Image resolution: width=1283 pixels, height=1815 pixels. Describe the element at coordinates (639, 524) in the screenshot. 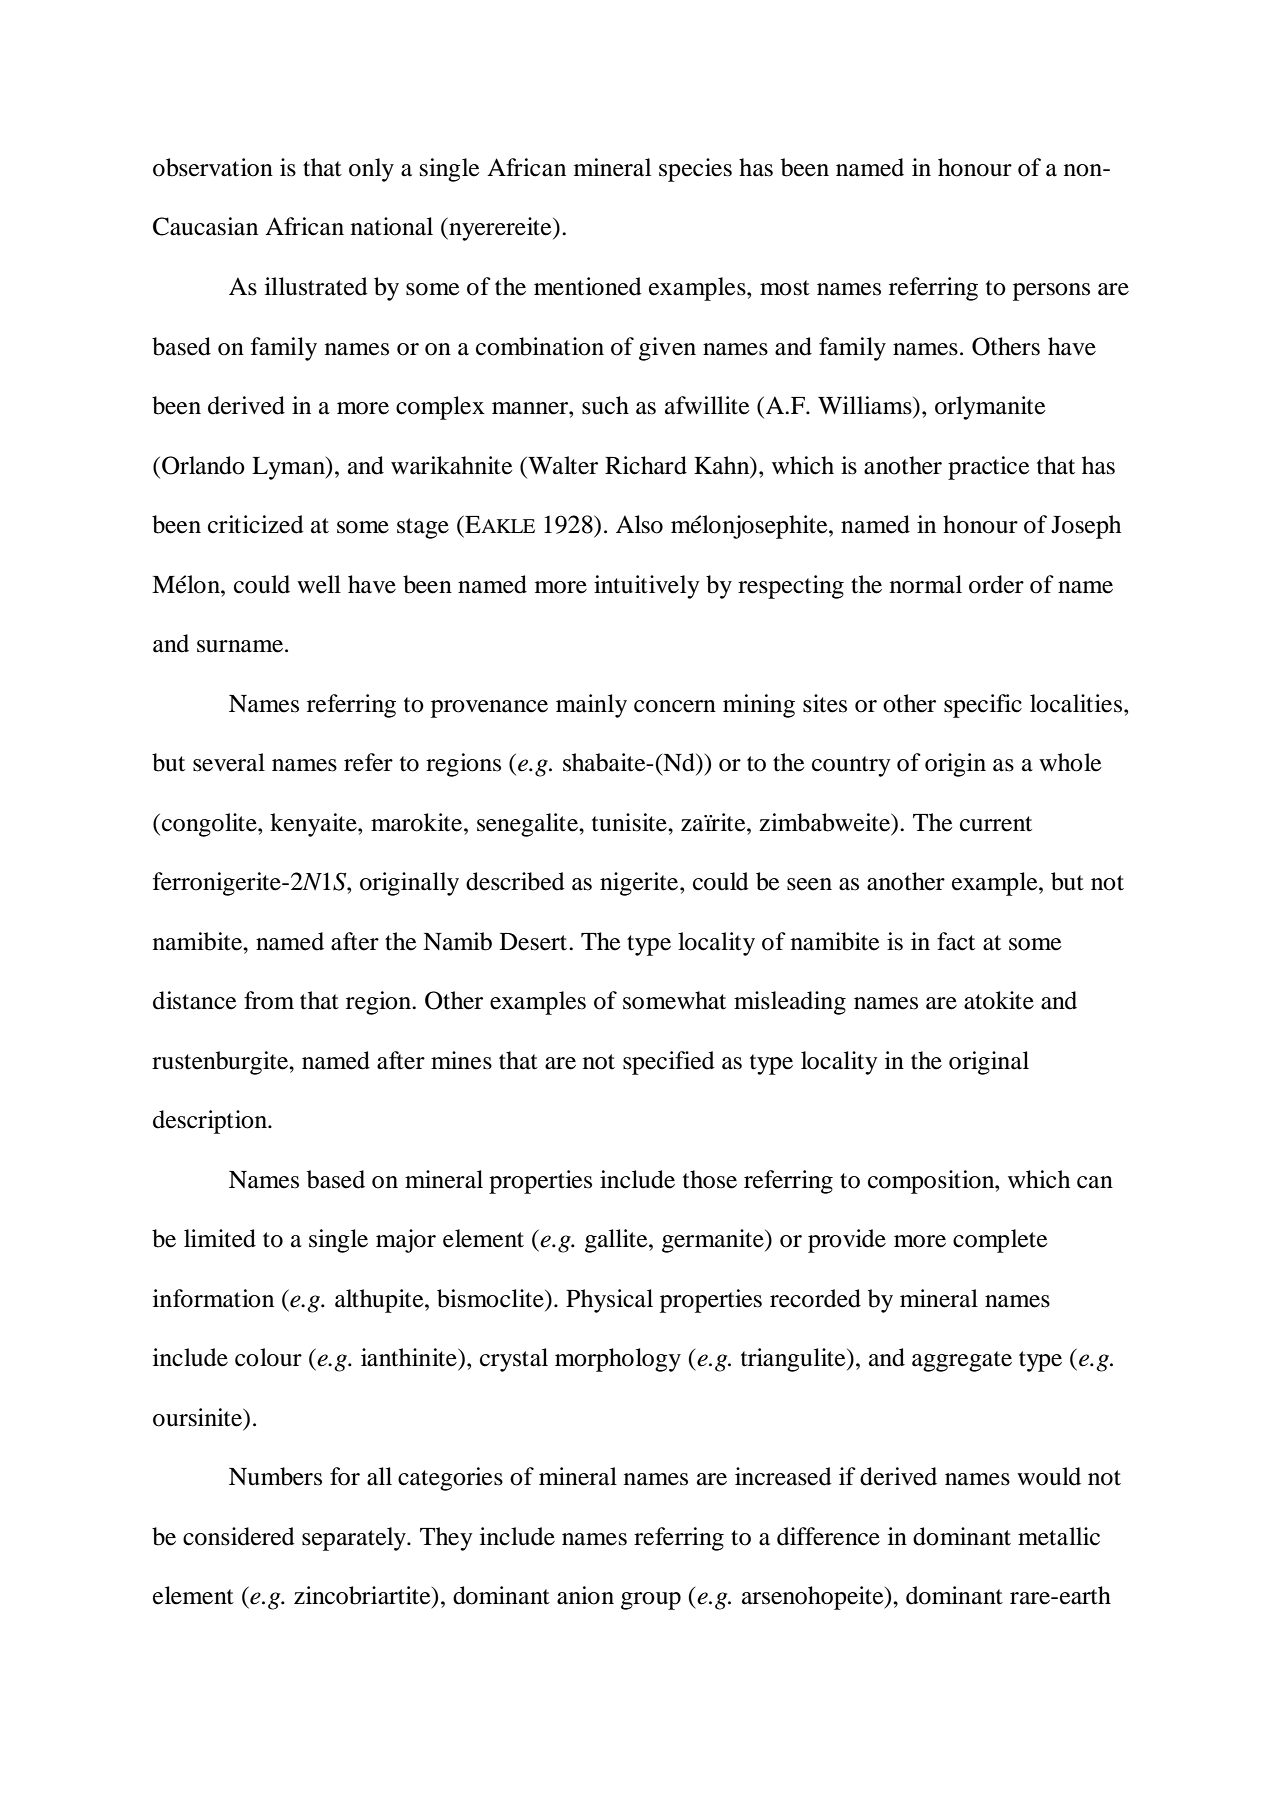

I see `Also` at that location.
